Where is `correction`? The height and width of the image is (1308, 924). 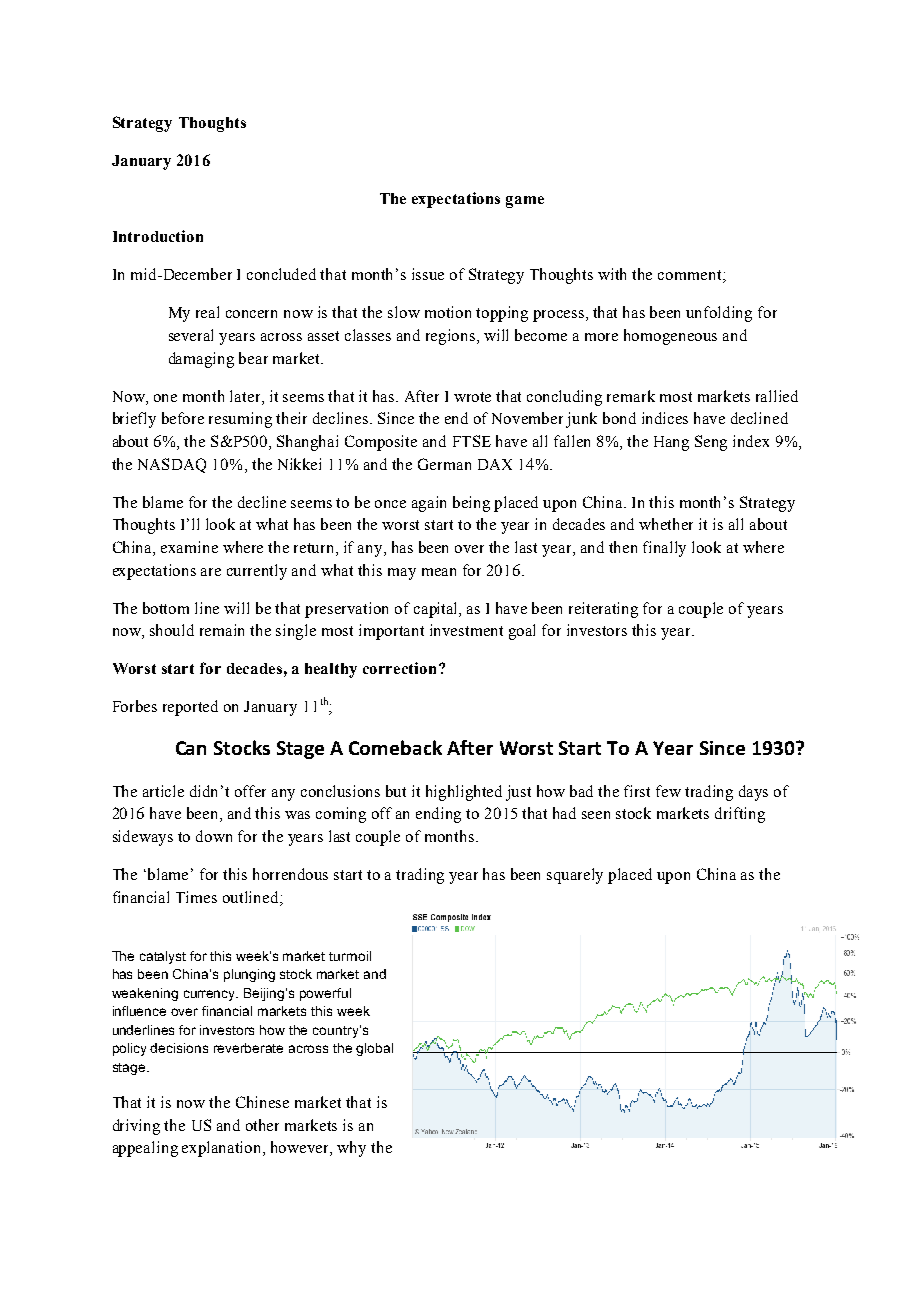
correction is located at coordinates (399, 668).
